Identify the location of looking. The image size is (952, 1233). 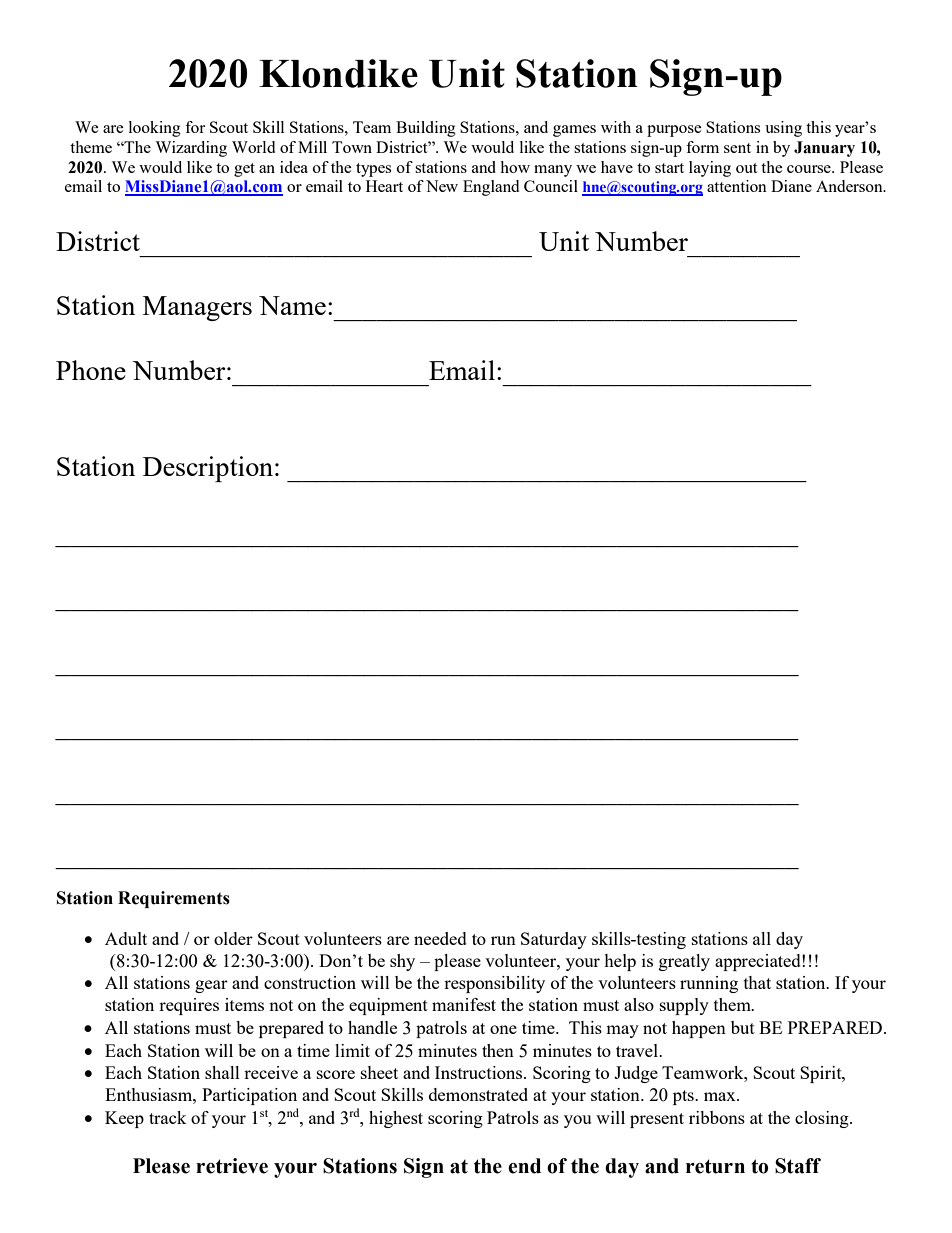
(155, 129).
